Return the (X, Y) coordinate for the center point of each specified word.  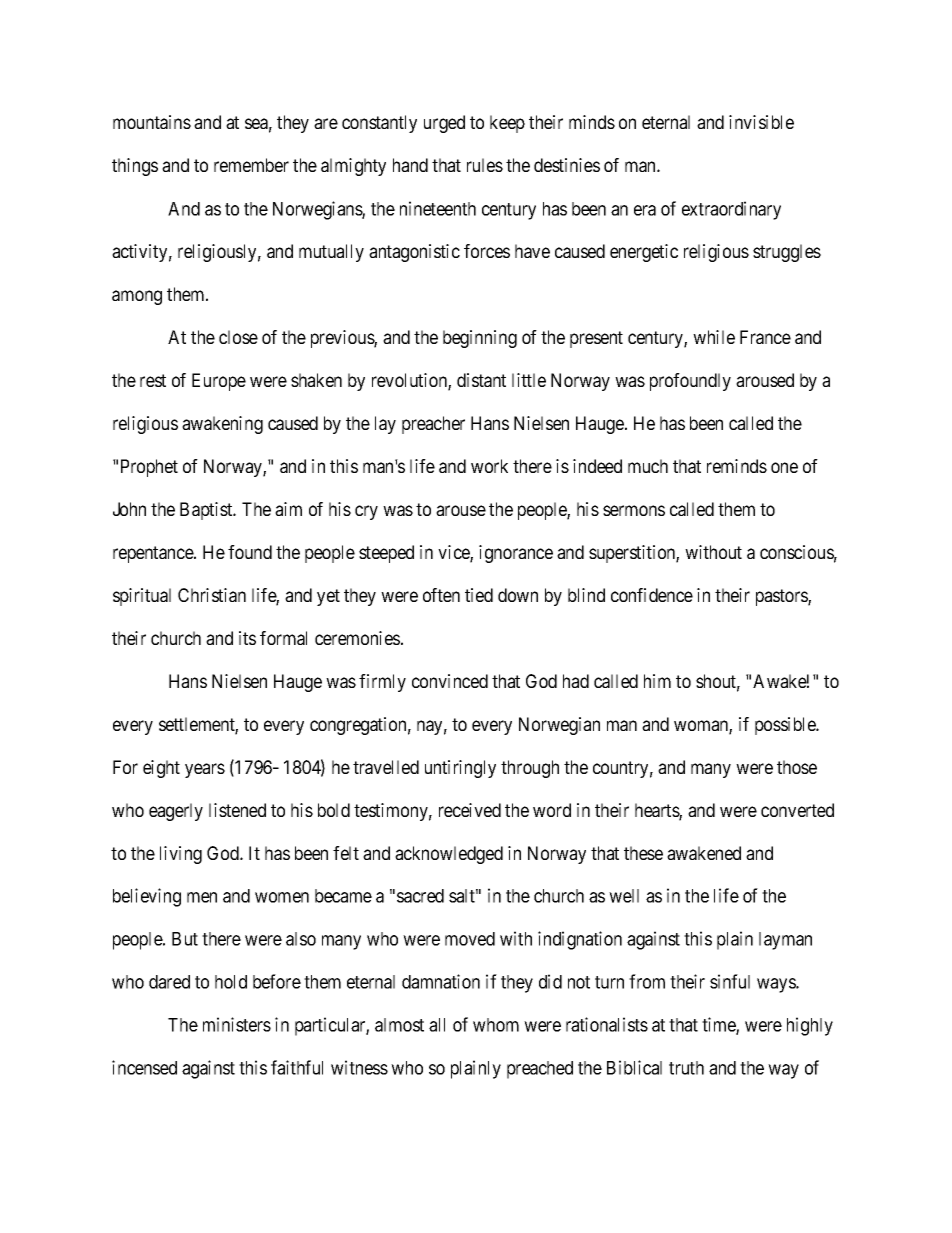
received (470, 810)
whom (496, 1025)
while (714, 337)
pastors (782, 597)
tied (479, 595)
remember (251, 165)
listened (237, 810)
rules (485, 165)
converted (797, 810)
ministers (237, 1024)
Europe (219, 382)
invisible (761, 122)
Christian (212, 595)
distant (481, 380)
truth (686, 1068)
